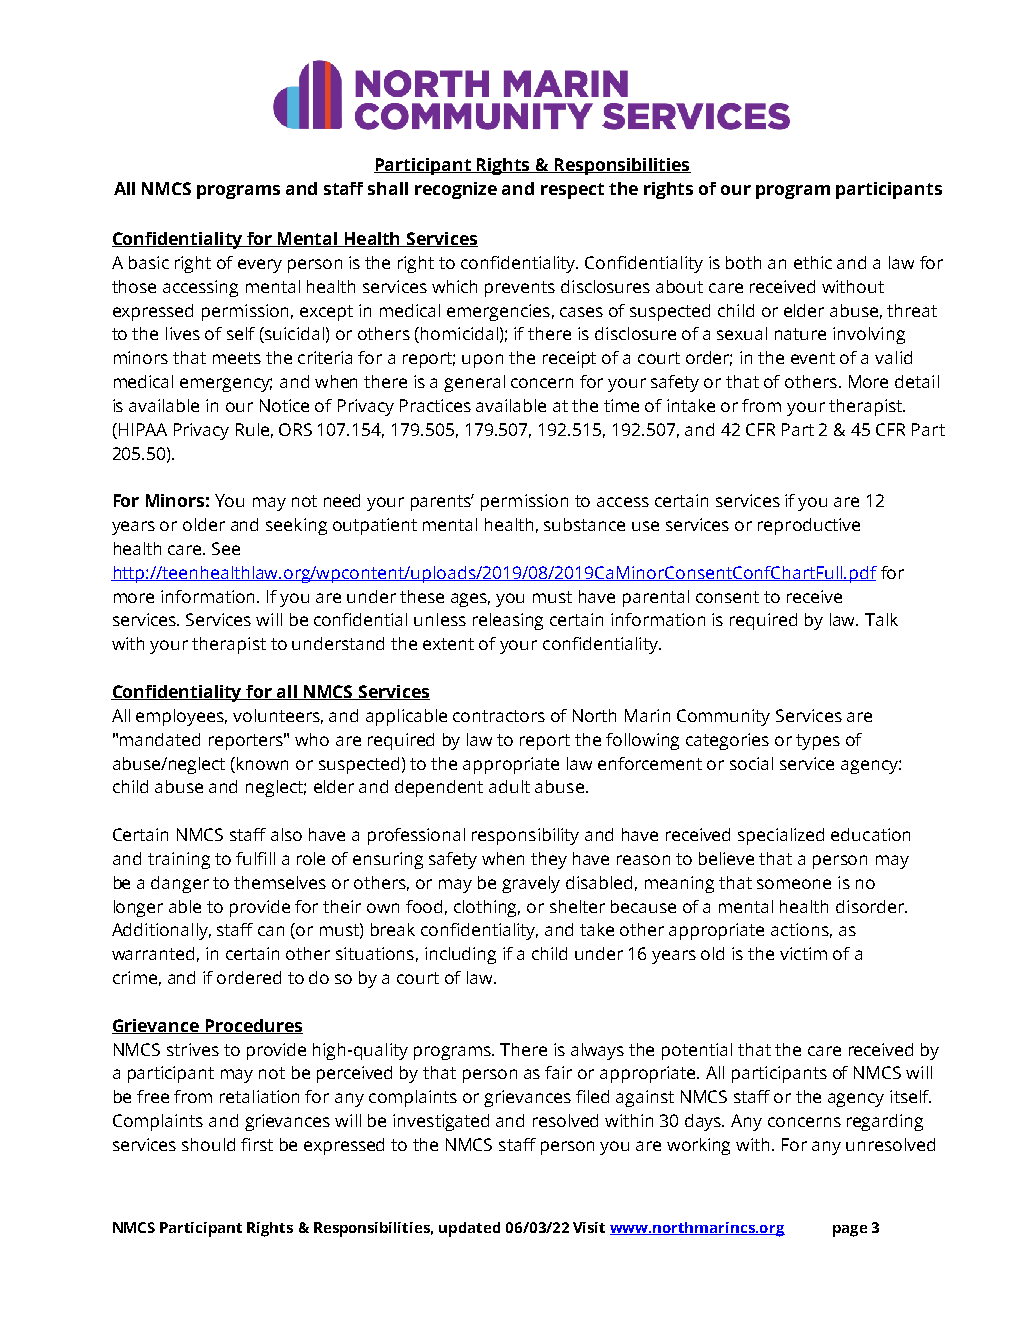 Image resolution: width=1020 pixels, height=1320 pixels. Describe the element at coordinates (469, 1229) in the screenshot. I see `updated` at that location.
